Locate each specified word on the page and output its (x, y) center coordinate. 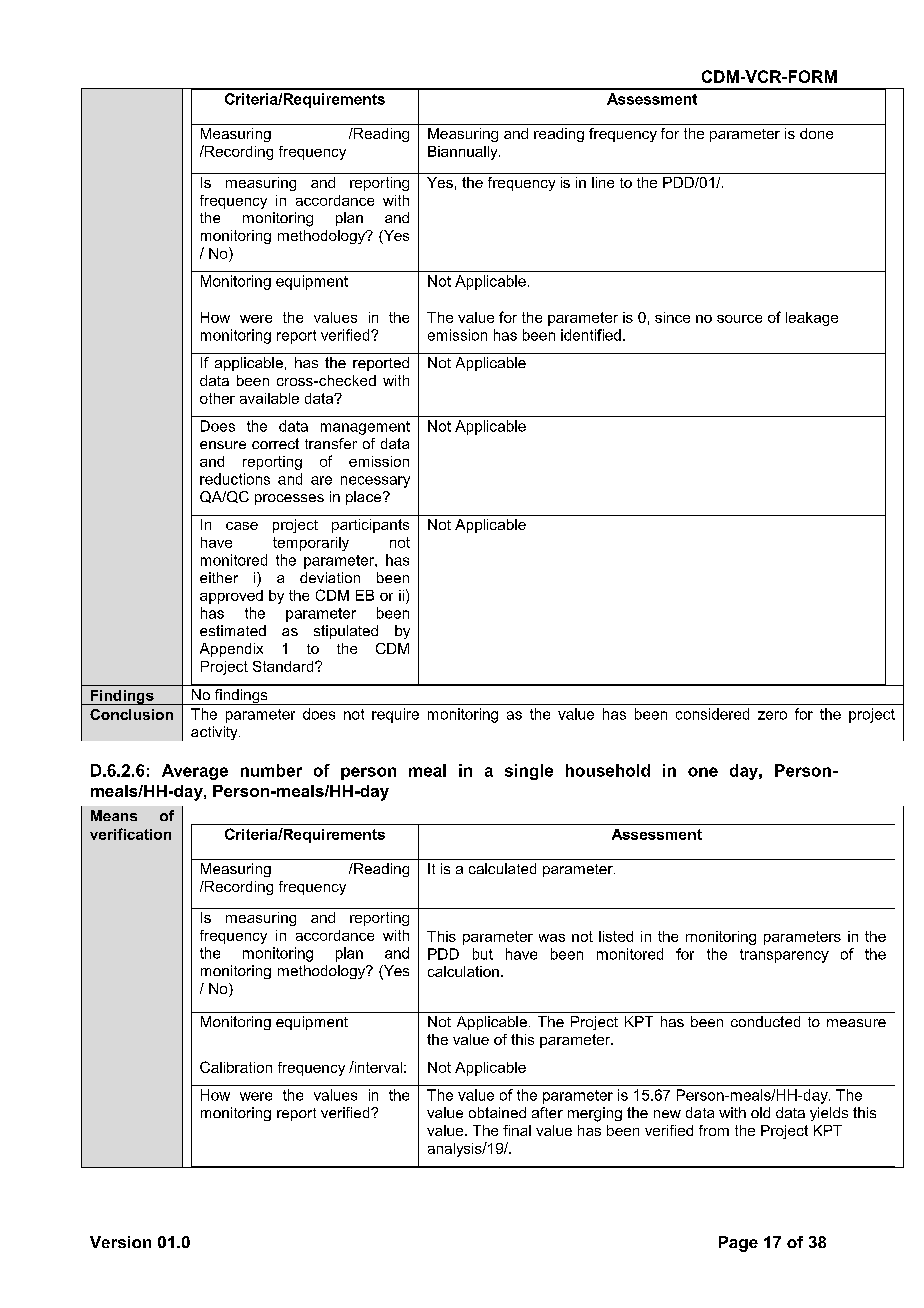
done (816, 133)
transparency (784, 956)
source (739, 319)
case (242, 526)
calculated (502, 868)
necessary (375, 482)
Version (120, 1242)
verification (130, 834)
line (603, 182)
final (517, 1130)
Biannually (464, 153)
